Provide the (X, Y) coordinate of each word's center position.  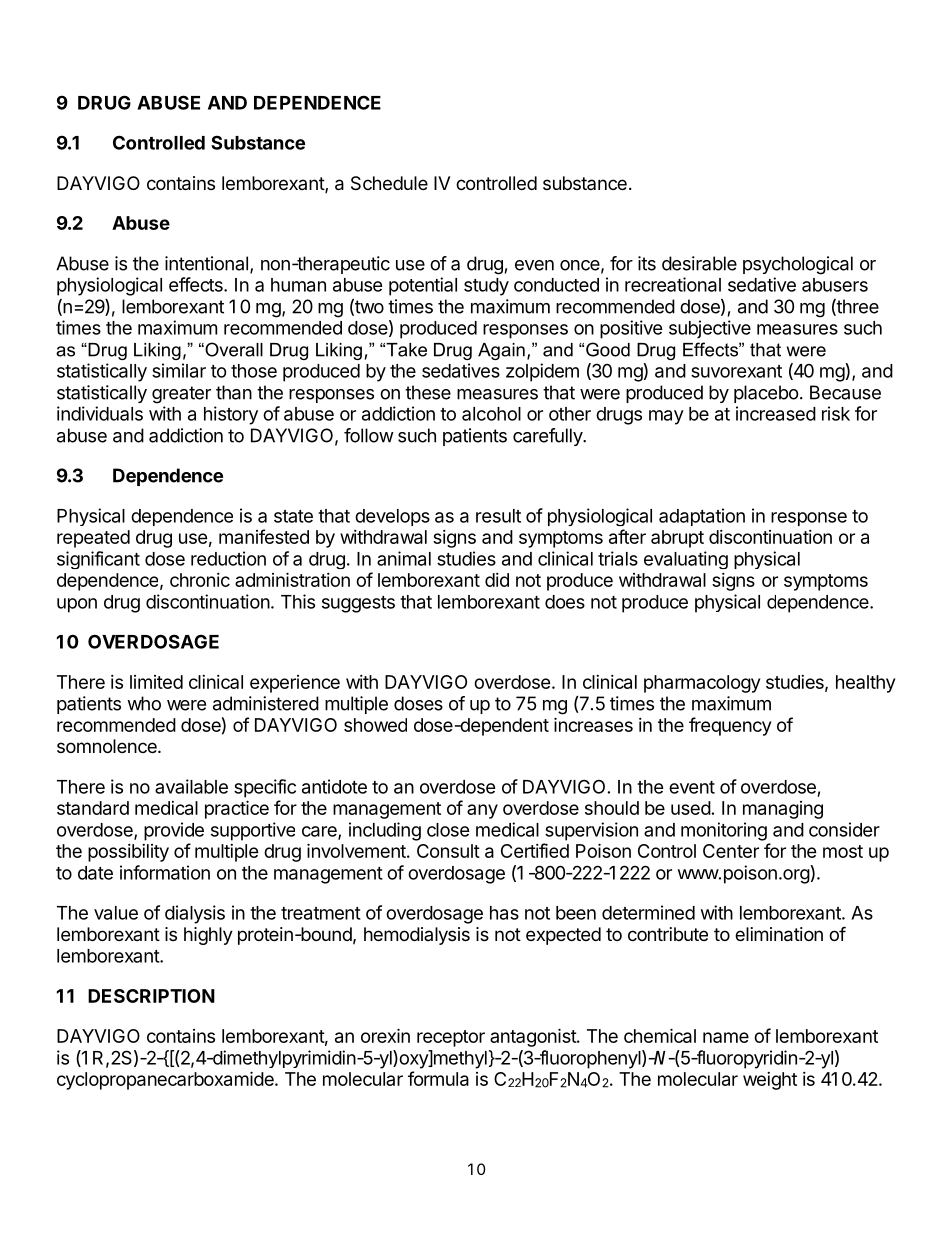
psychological (798, 265)
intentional (206, 263)
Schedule (389, 183)
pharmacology (702, 684)
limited (156, 682)
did (497, 580)
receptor (451, 1038)
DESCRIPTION (151, 996)
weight (770, 1081)
